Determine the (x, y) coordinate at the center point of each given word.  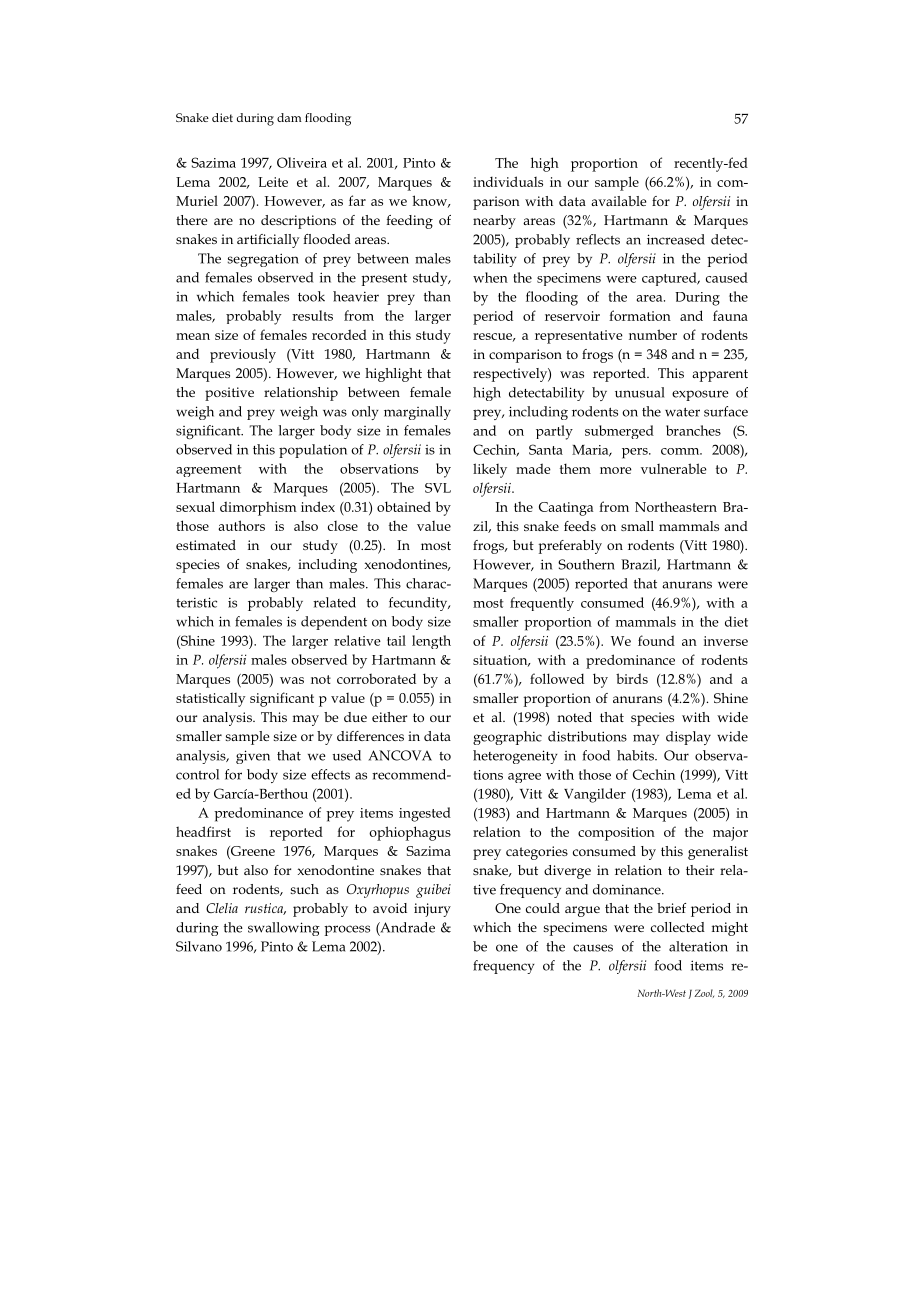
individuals (508, 181)
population (313, 451)
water (682, 412)
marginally (417, 413)
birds (632, 678)
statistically (211, 700)
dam (289, 117)
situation (501, 661)
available (618, 201)
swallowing (284, 929)
